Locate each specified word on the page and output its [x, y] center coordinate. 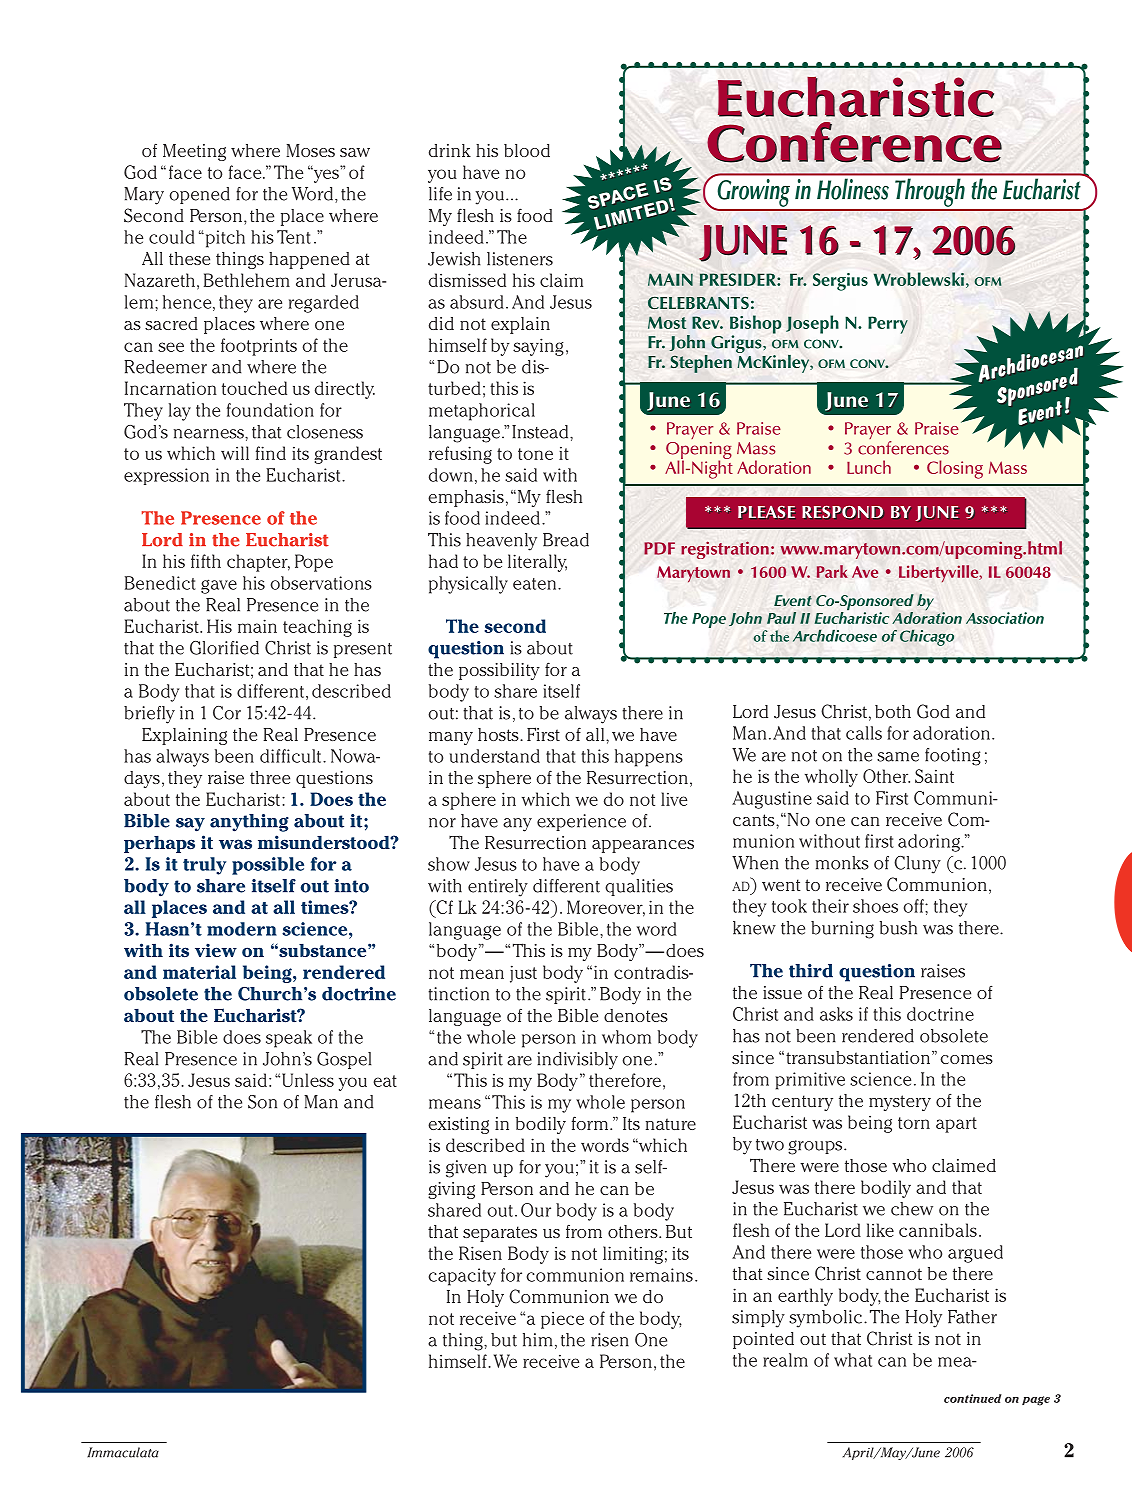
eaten [536, 584]
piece [562, 1320]
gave [219, 586]
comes [966, 1059]
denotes [636, 1015]
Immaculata [123, 1452]
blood [527, 150]
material [199, 972]
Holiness [853, 189]
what [853, 1360]
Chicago [927, 638]
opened [199, 195]
